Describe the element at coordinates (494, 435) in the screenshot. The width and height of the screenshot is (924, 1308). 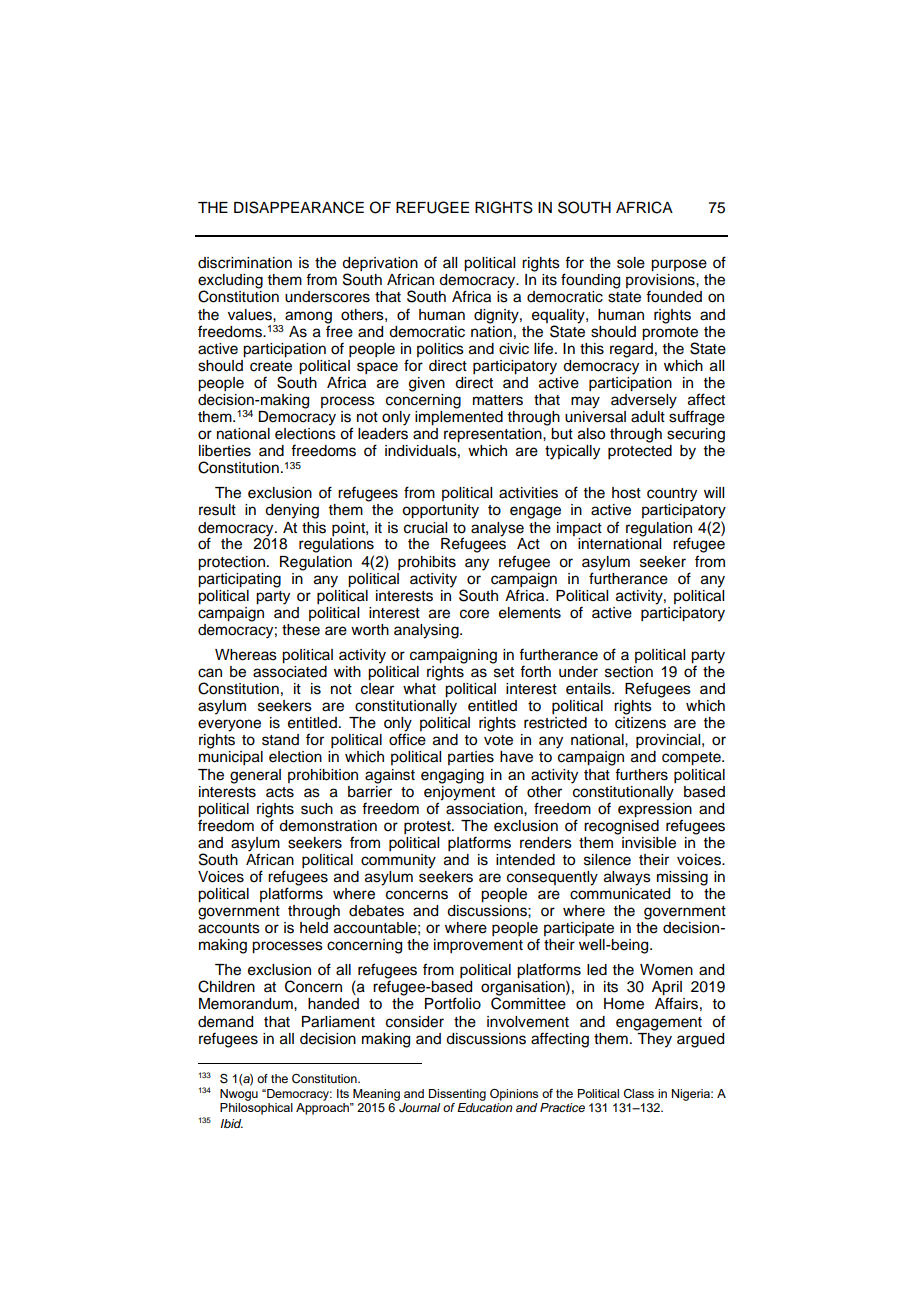
I see `representation` at that location.
